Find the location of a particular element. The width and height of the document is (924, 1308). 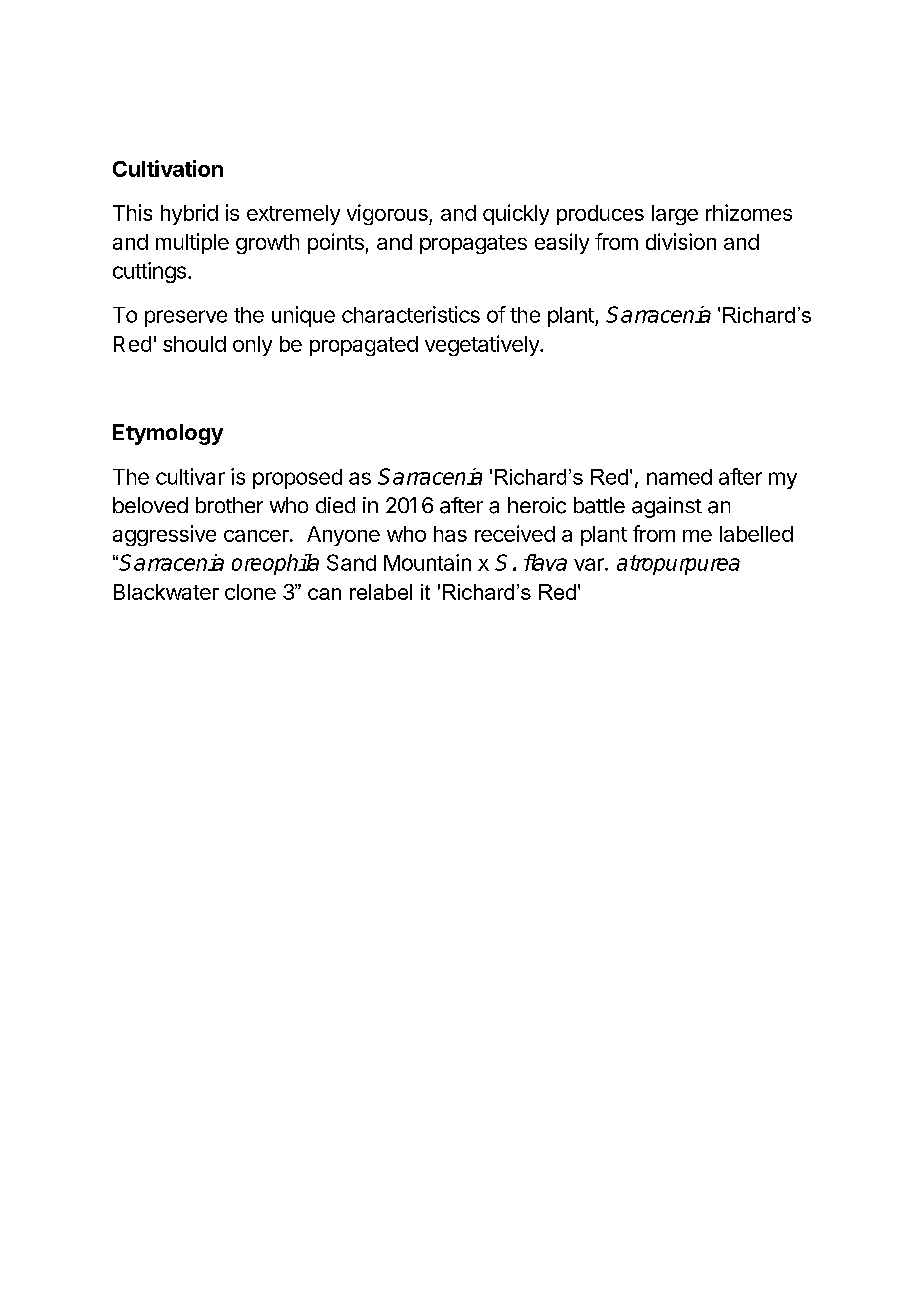

large is located at coordinates (675, 215).
